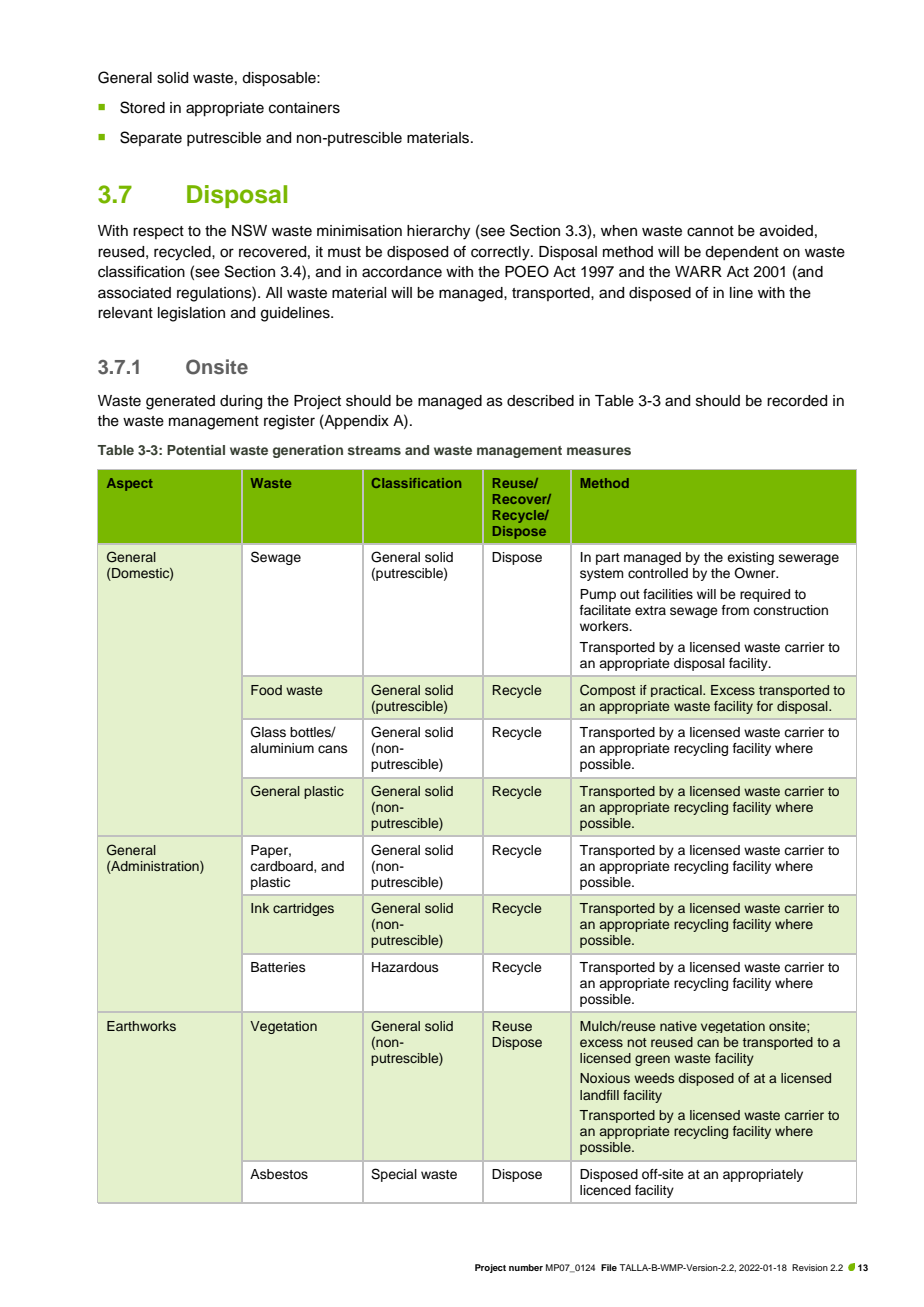 This screenshot has width=924, height=1307. Describe the element at coordinates (540, 401) in the screenshot. I see `described` at that location.
